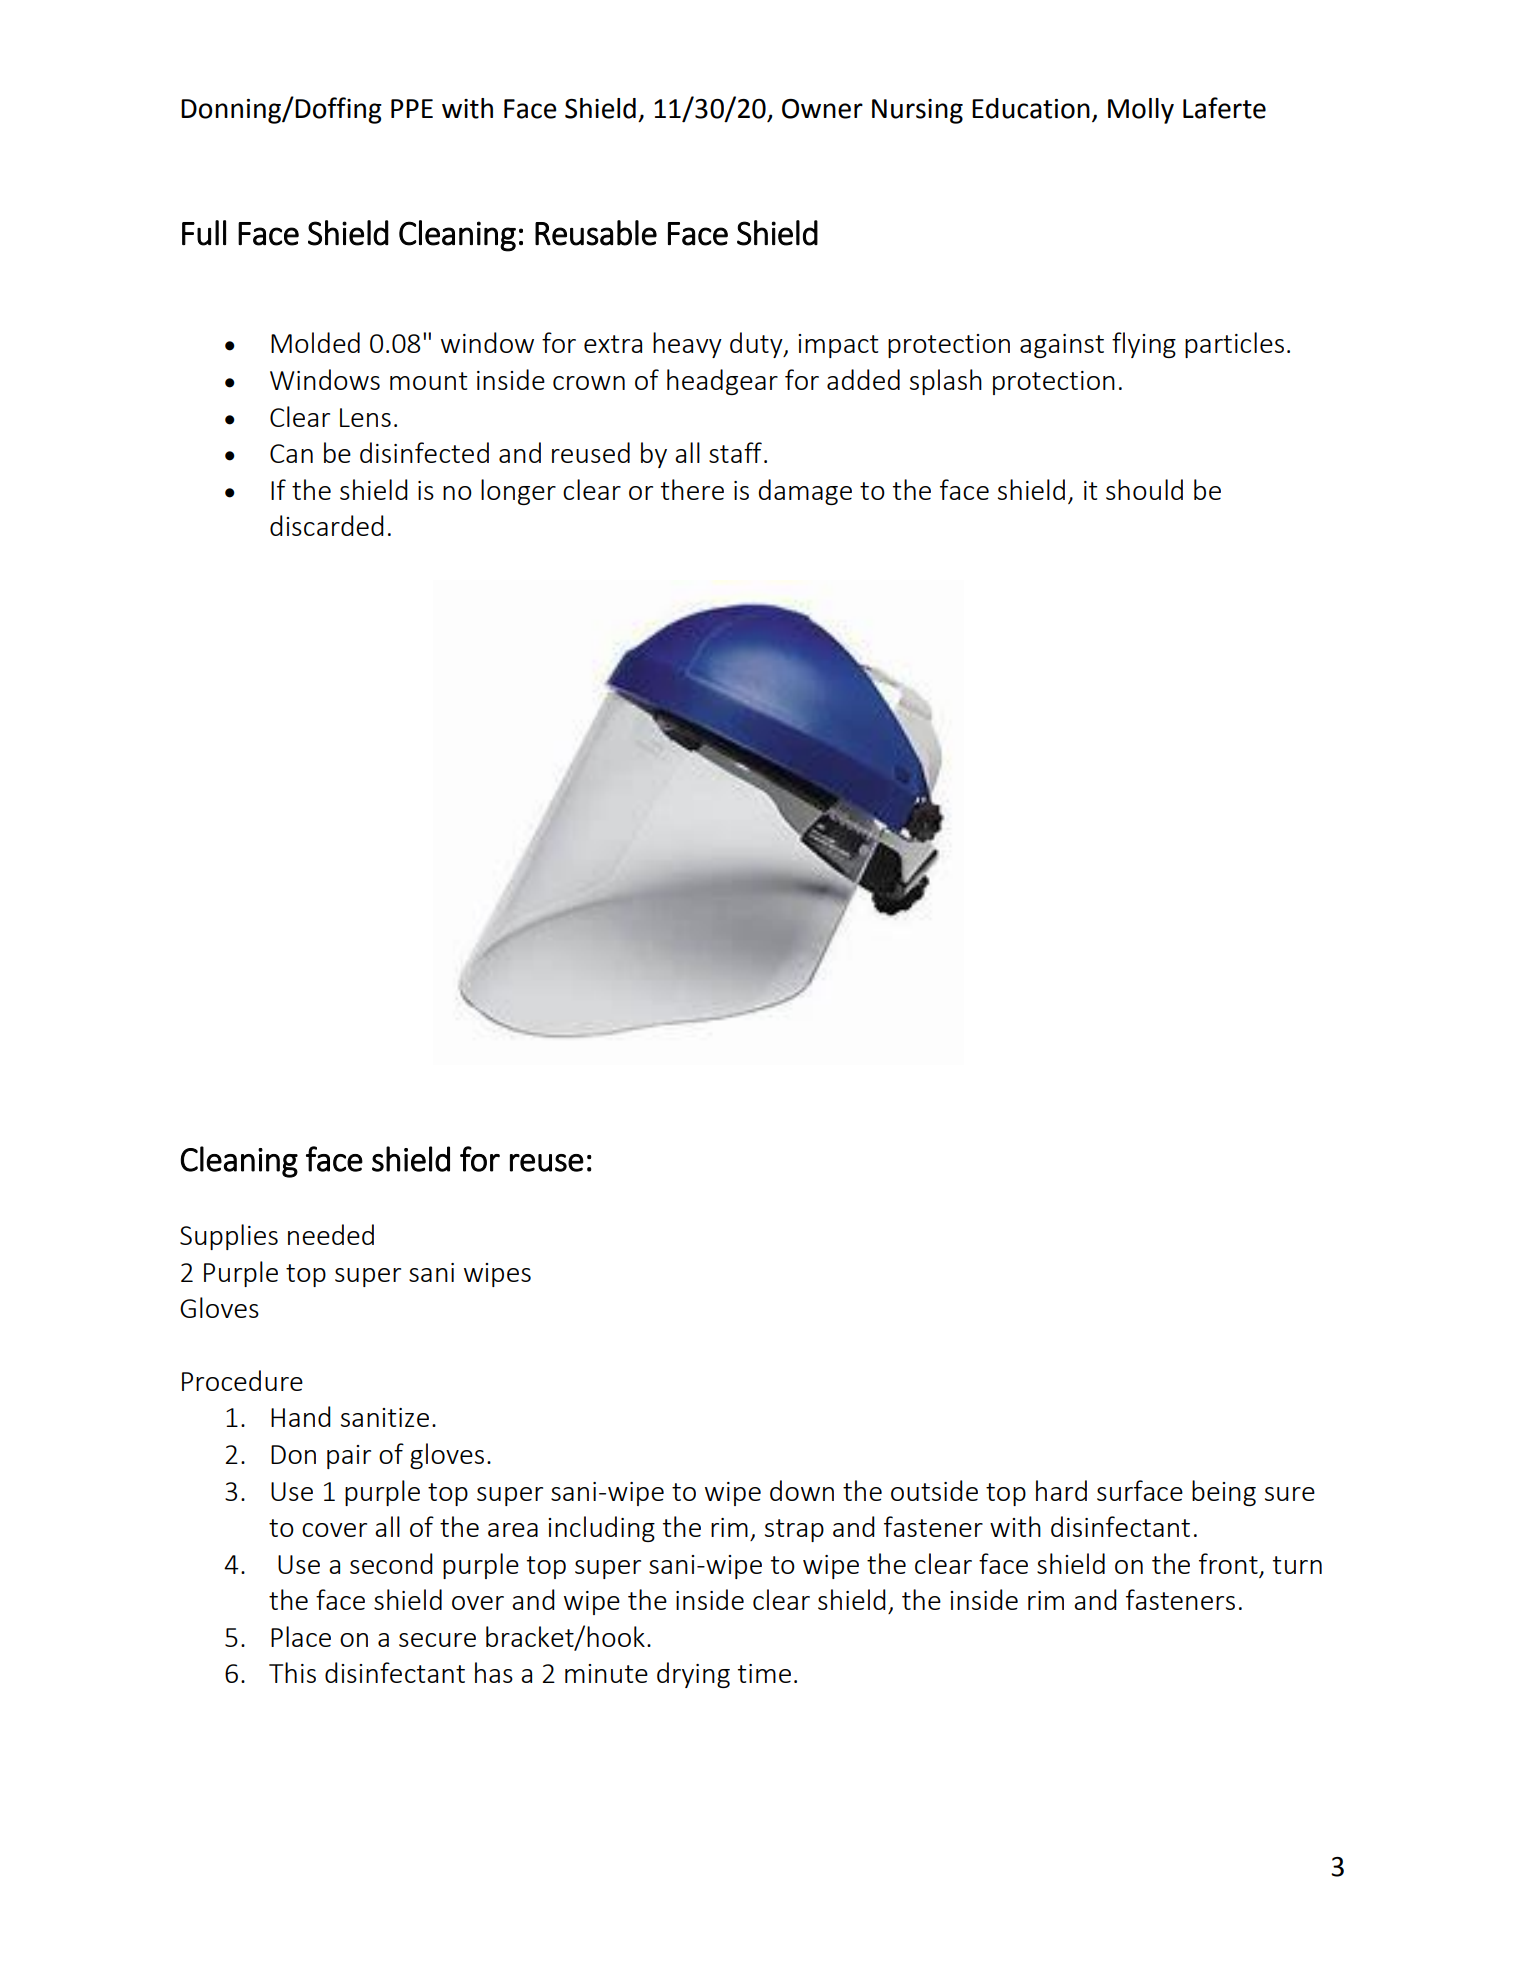  What do you see at coordinates (1141, 111) in the screenshot?
I see `Molly` at bounding box center [1141, 111].
